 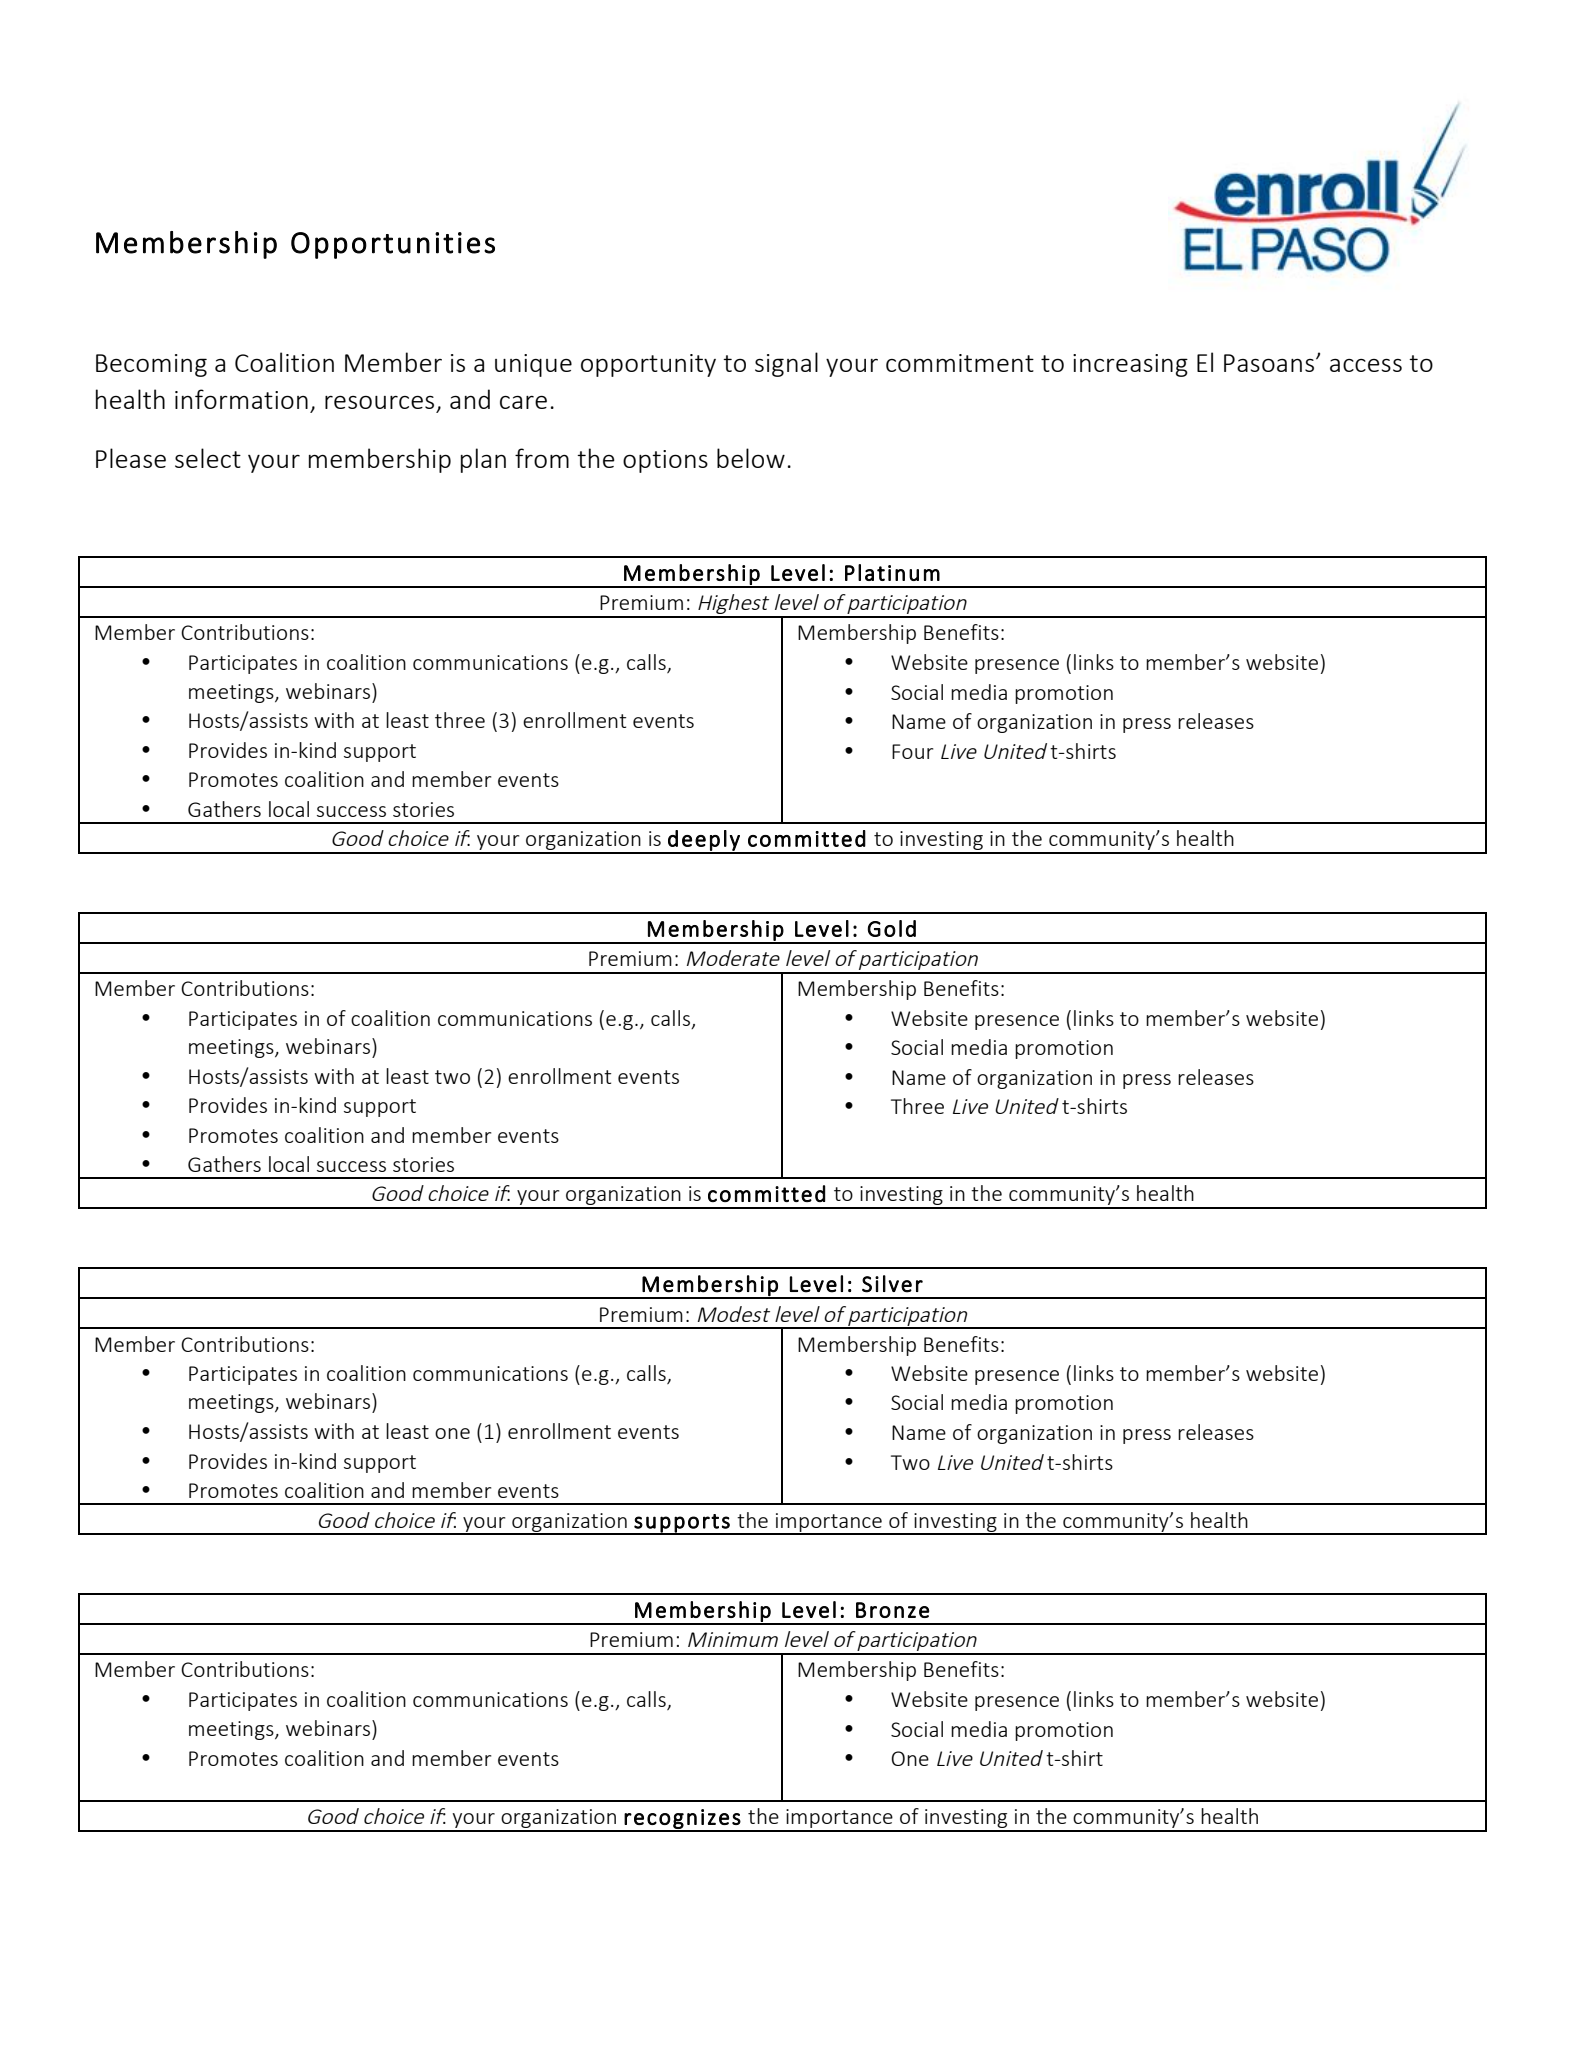 What do you see at coordinates (682, 1820) in the document?
I see `recognizes` at bounding box center [682, 1820].
